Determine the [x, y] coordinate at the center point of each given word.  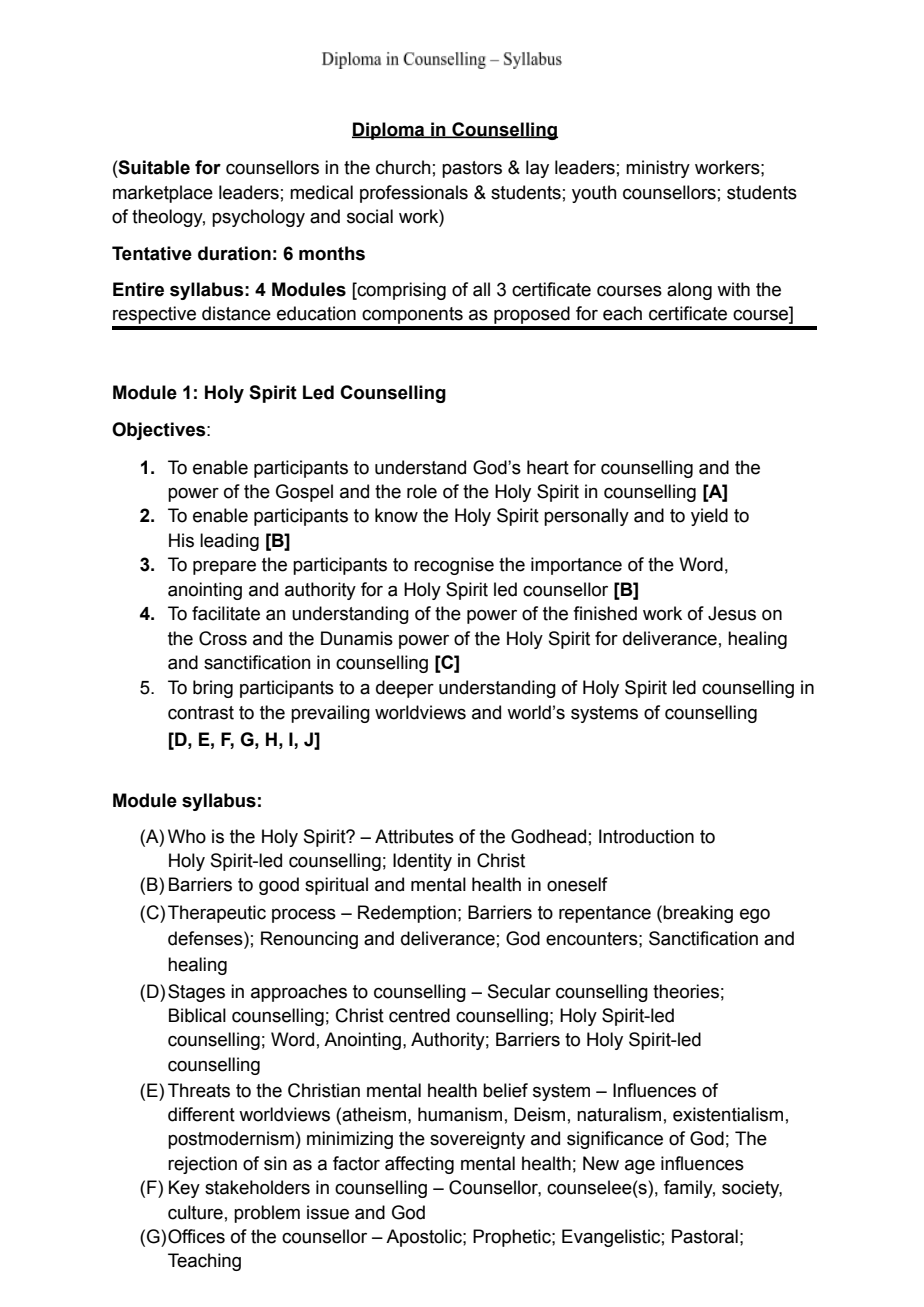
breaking [698, 914]
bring [213, 689]
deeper [405, 689]
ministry [658, 169]
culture [195, 1212]
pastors [472, 169]
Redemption [407, 914]
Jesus [732, 613]
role [422, 491]
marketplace [163, 194]
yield [709, 517]
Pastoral [705, 1236]
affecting [419, 1165]
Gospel [304, 493]
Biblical [197, 1015]
